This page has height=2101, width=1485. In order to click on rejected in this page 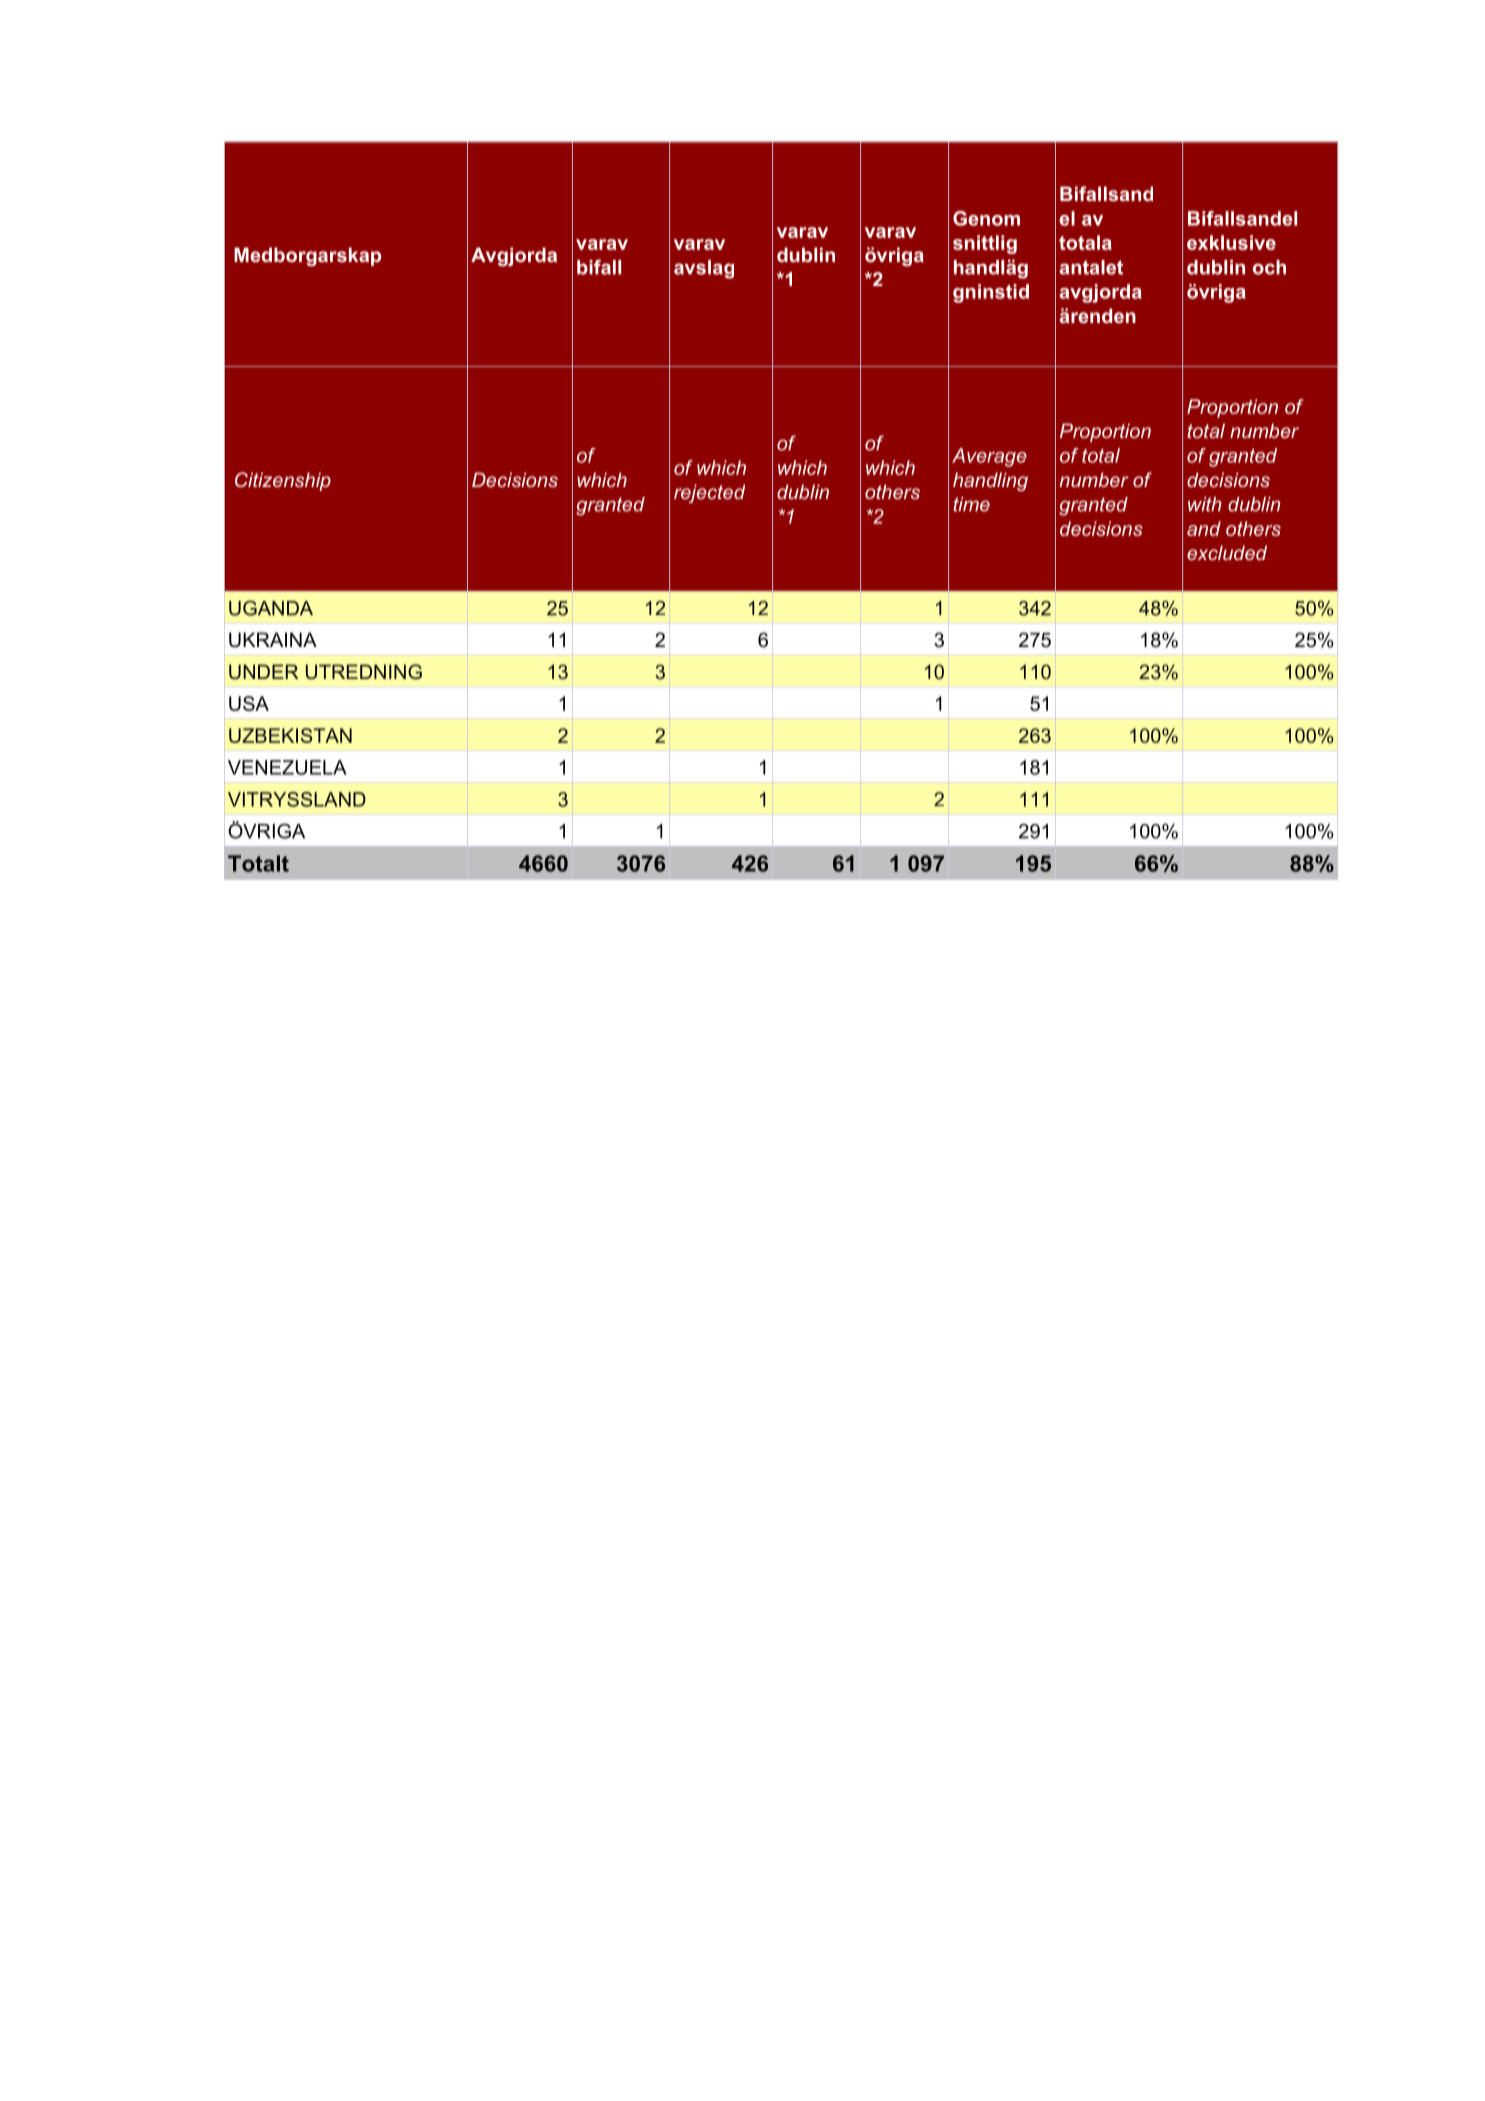, I will do `click(709, 493)`.
